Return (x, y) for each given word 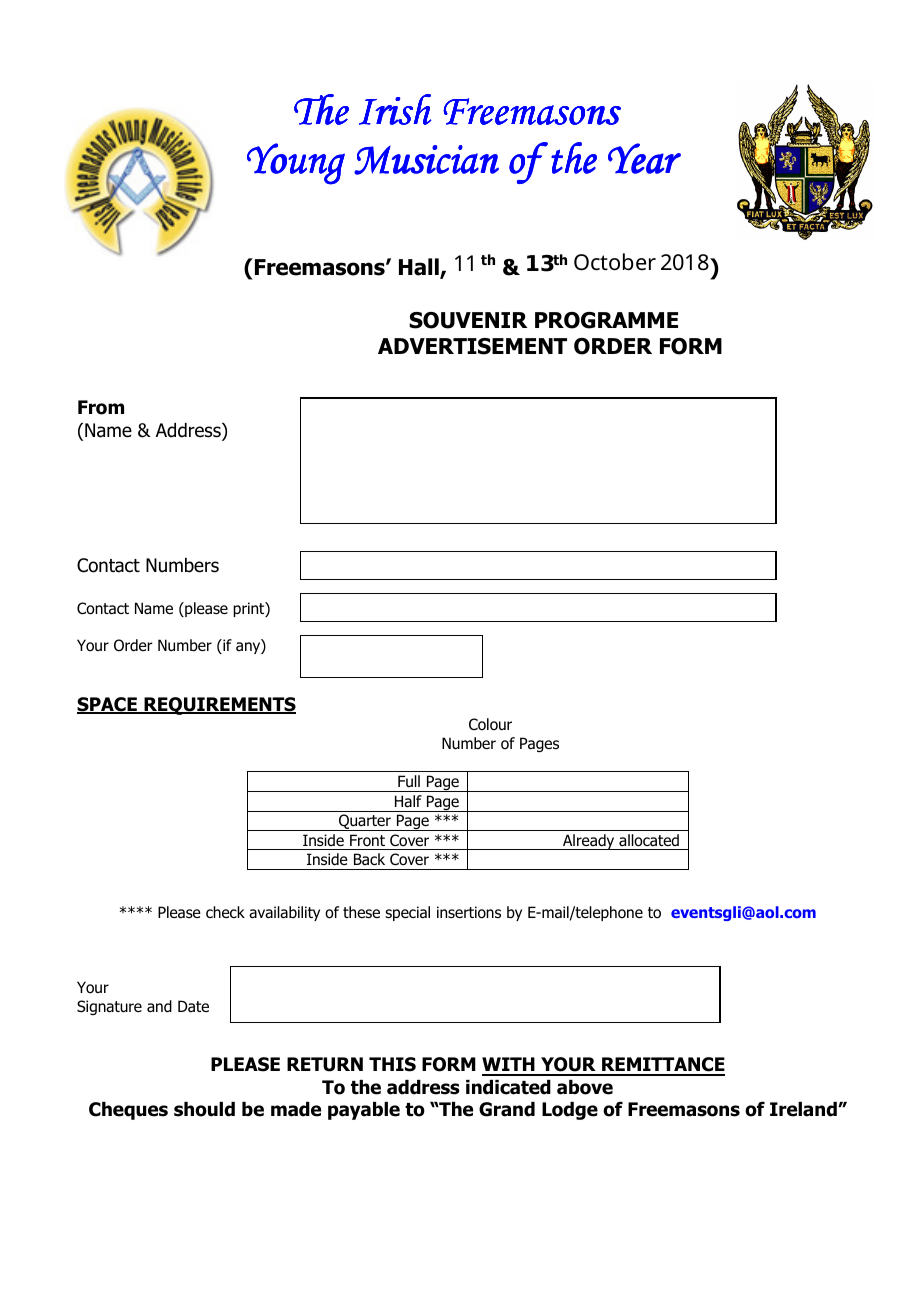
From (101, 407)
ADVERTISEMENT (472, 346)
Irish (395, 109)
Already (589, 842)
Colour (490, 724)
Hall (420, 268)
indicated (508, 1087)
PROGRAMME (606, 320)
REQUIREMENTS (219, 706)
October (615, 262)
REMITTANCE (662, 1066)
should (204, 1109)
